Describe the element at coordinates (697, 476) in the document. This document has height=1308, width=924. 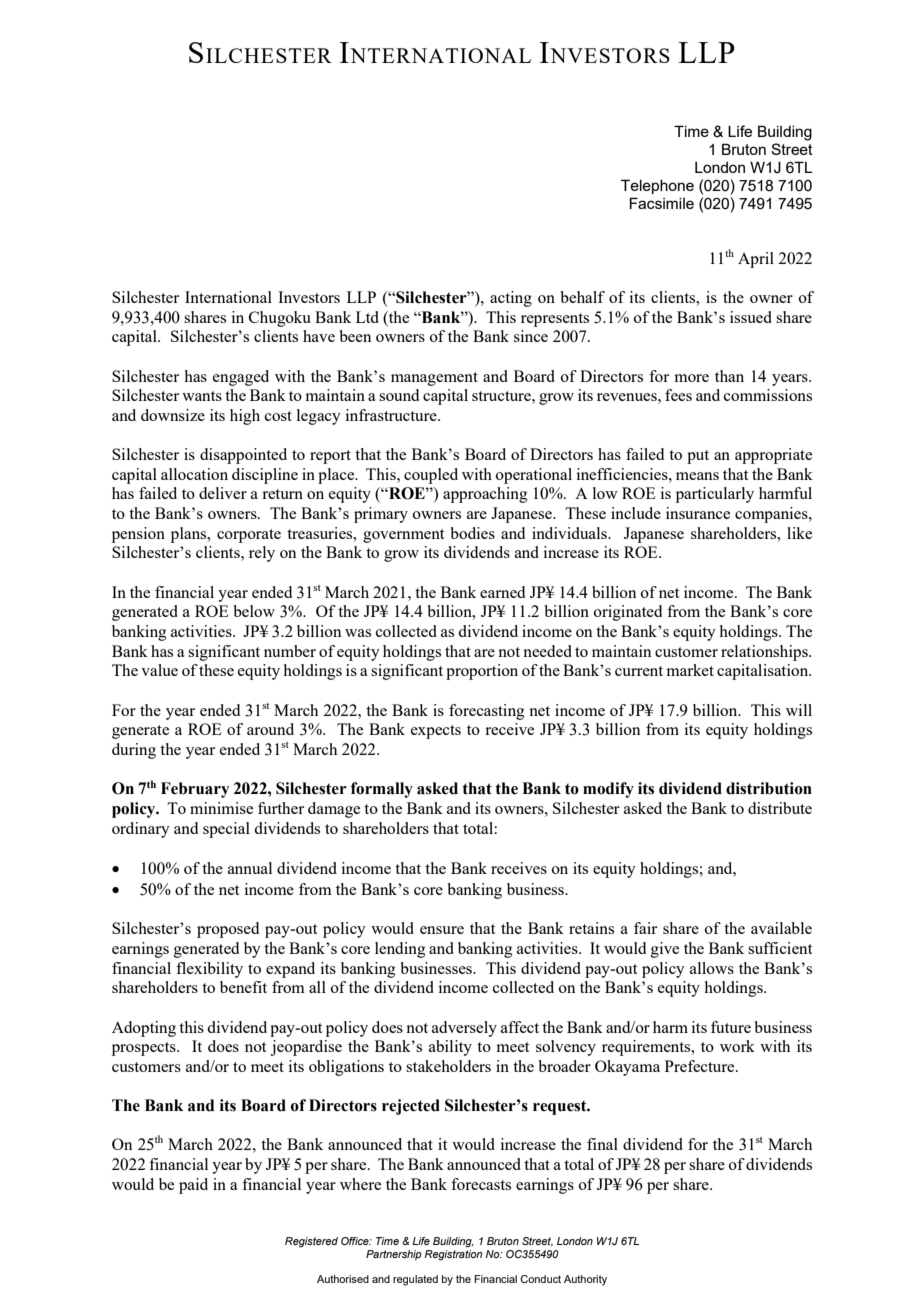
I see `means` at that location.
